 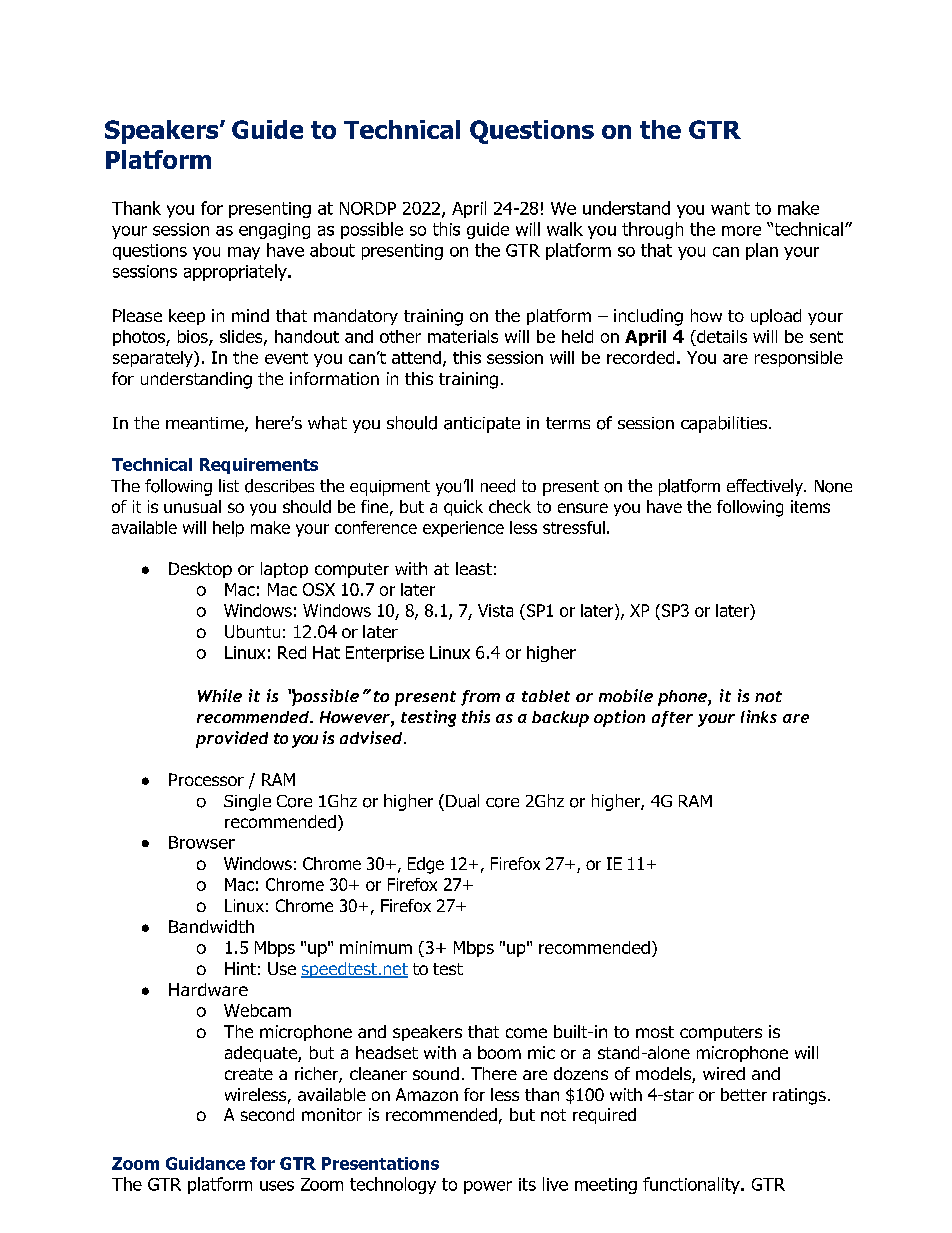 I want to click on help, so click(x=228, y=529).
